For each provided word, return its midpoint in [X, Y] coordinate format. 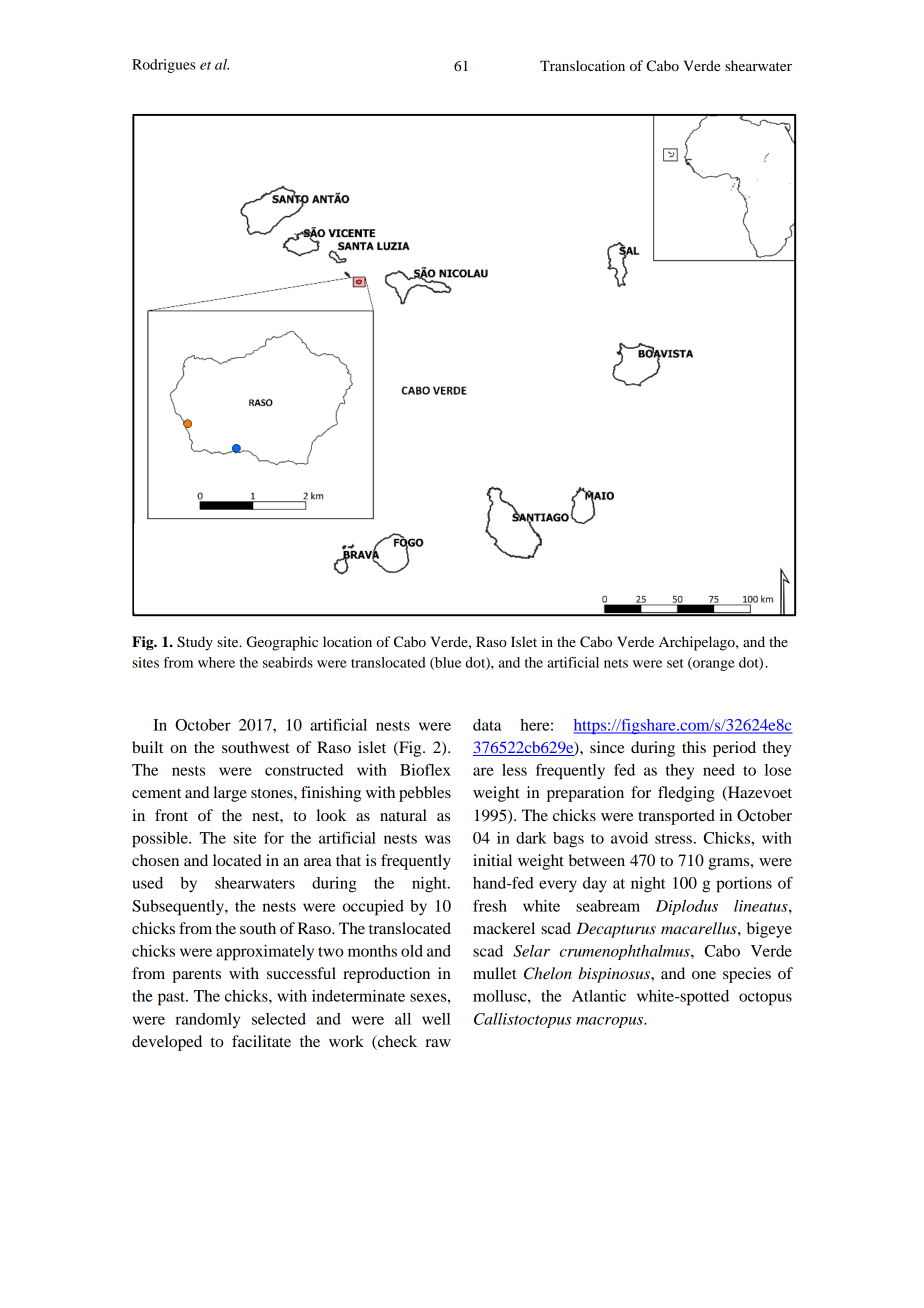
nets [616, 663]
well [436, 1019]
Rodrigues [164, 66]
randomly [207, 1020]
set [675, 663]
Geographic [282, 643]
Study [195, 643]
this [694, 747]
